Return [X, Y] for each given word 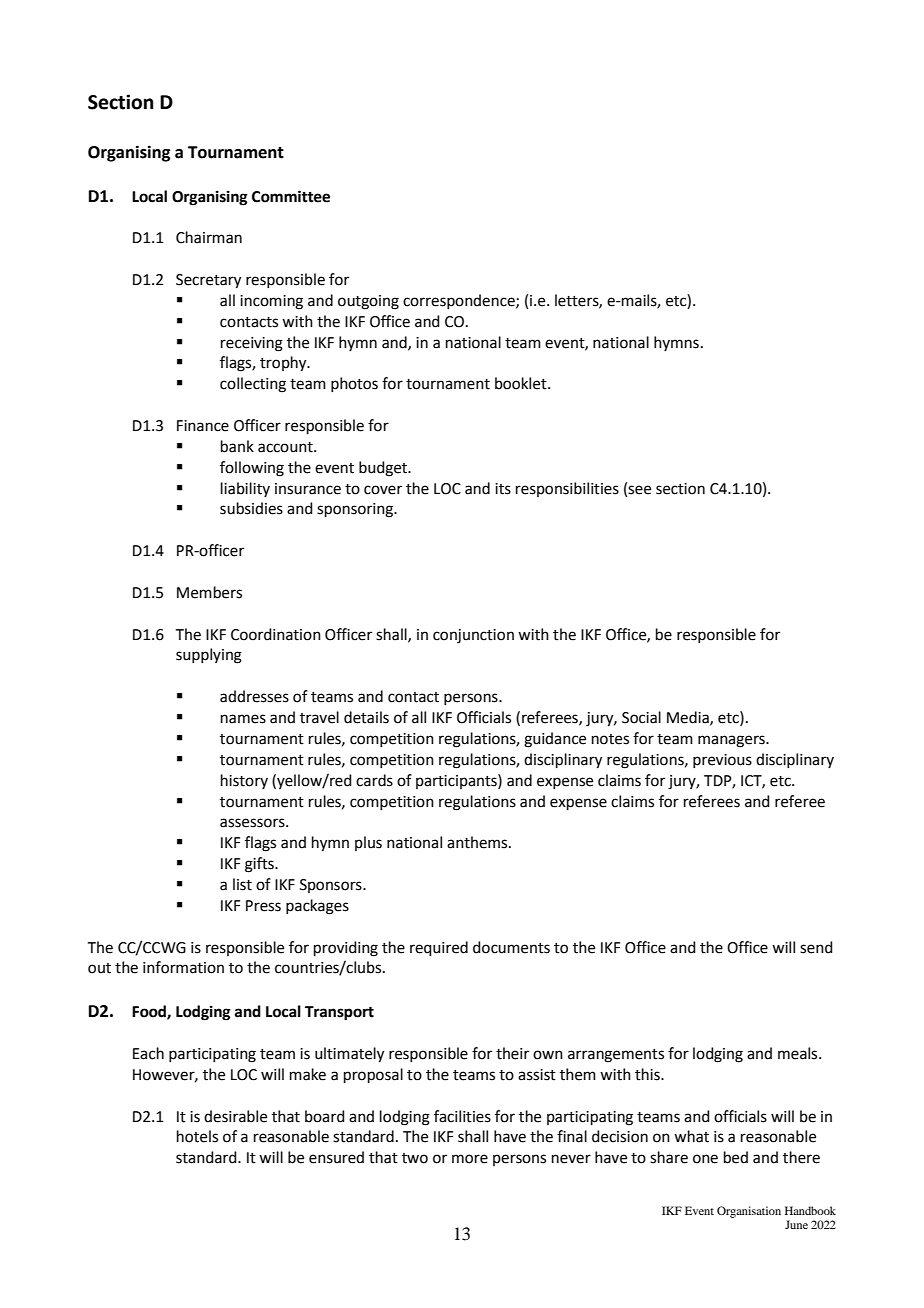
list [242, 884]
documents [511, 947]
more [470, 1159]
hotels [197, 1136]
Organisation [749, 1212]
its [503, 489]
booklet [522, 383]
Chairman [209, 237]
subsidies [251, 508]
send [816, 947]
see [639, 490]
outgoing [368, 302]
